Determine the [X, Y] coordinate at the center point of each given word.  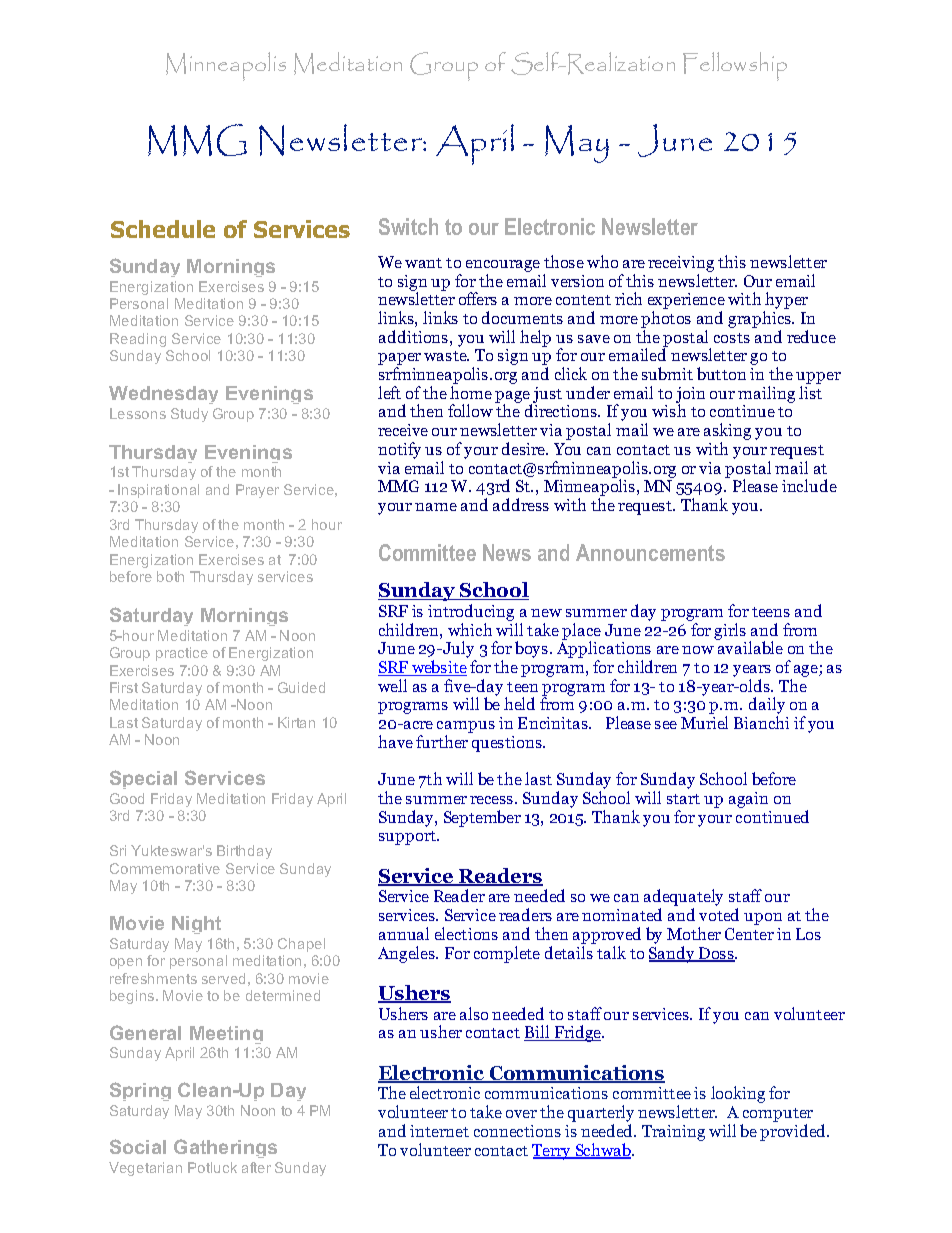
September [482, 818]
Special [143, 779]
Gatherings [225, 1148]
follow [470, 410]
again [748, 800]
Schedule [163, 229]
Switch [408, 226]
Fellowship [735, 66]
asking [727, 433]
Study [189, 415]
